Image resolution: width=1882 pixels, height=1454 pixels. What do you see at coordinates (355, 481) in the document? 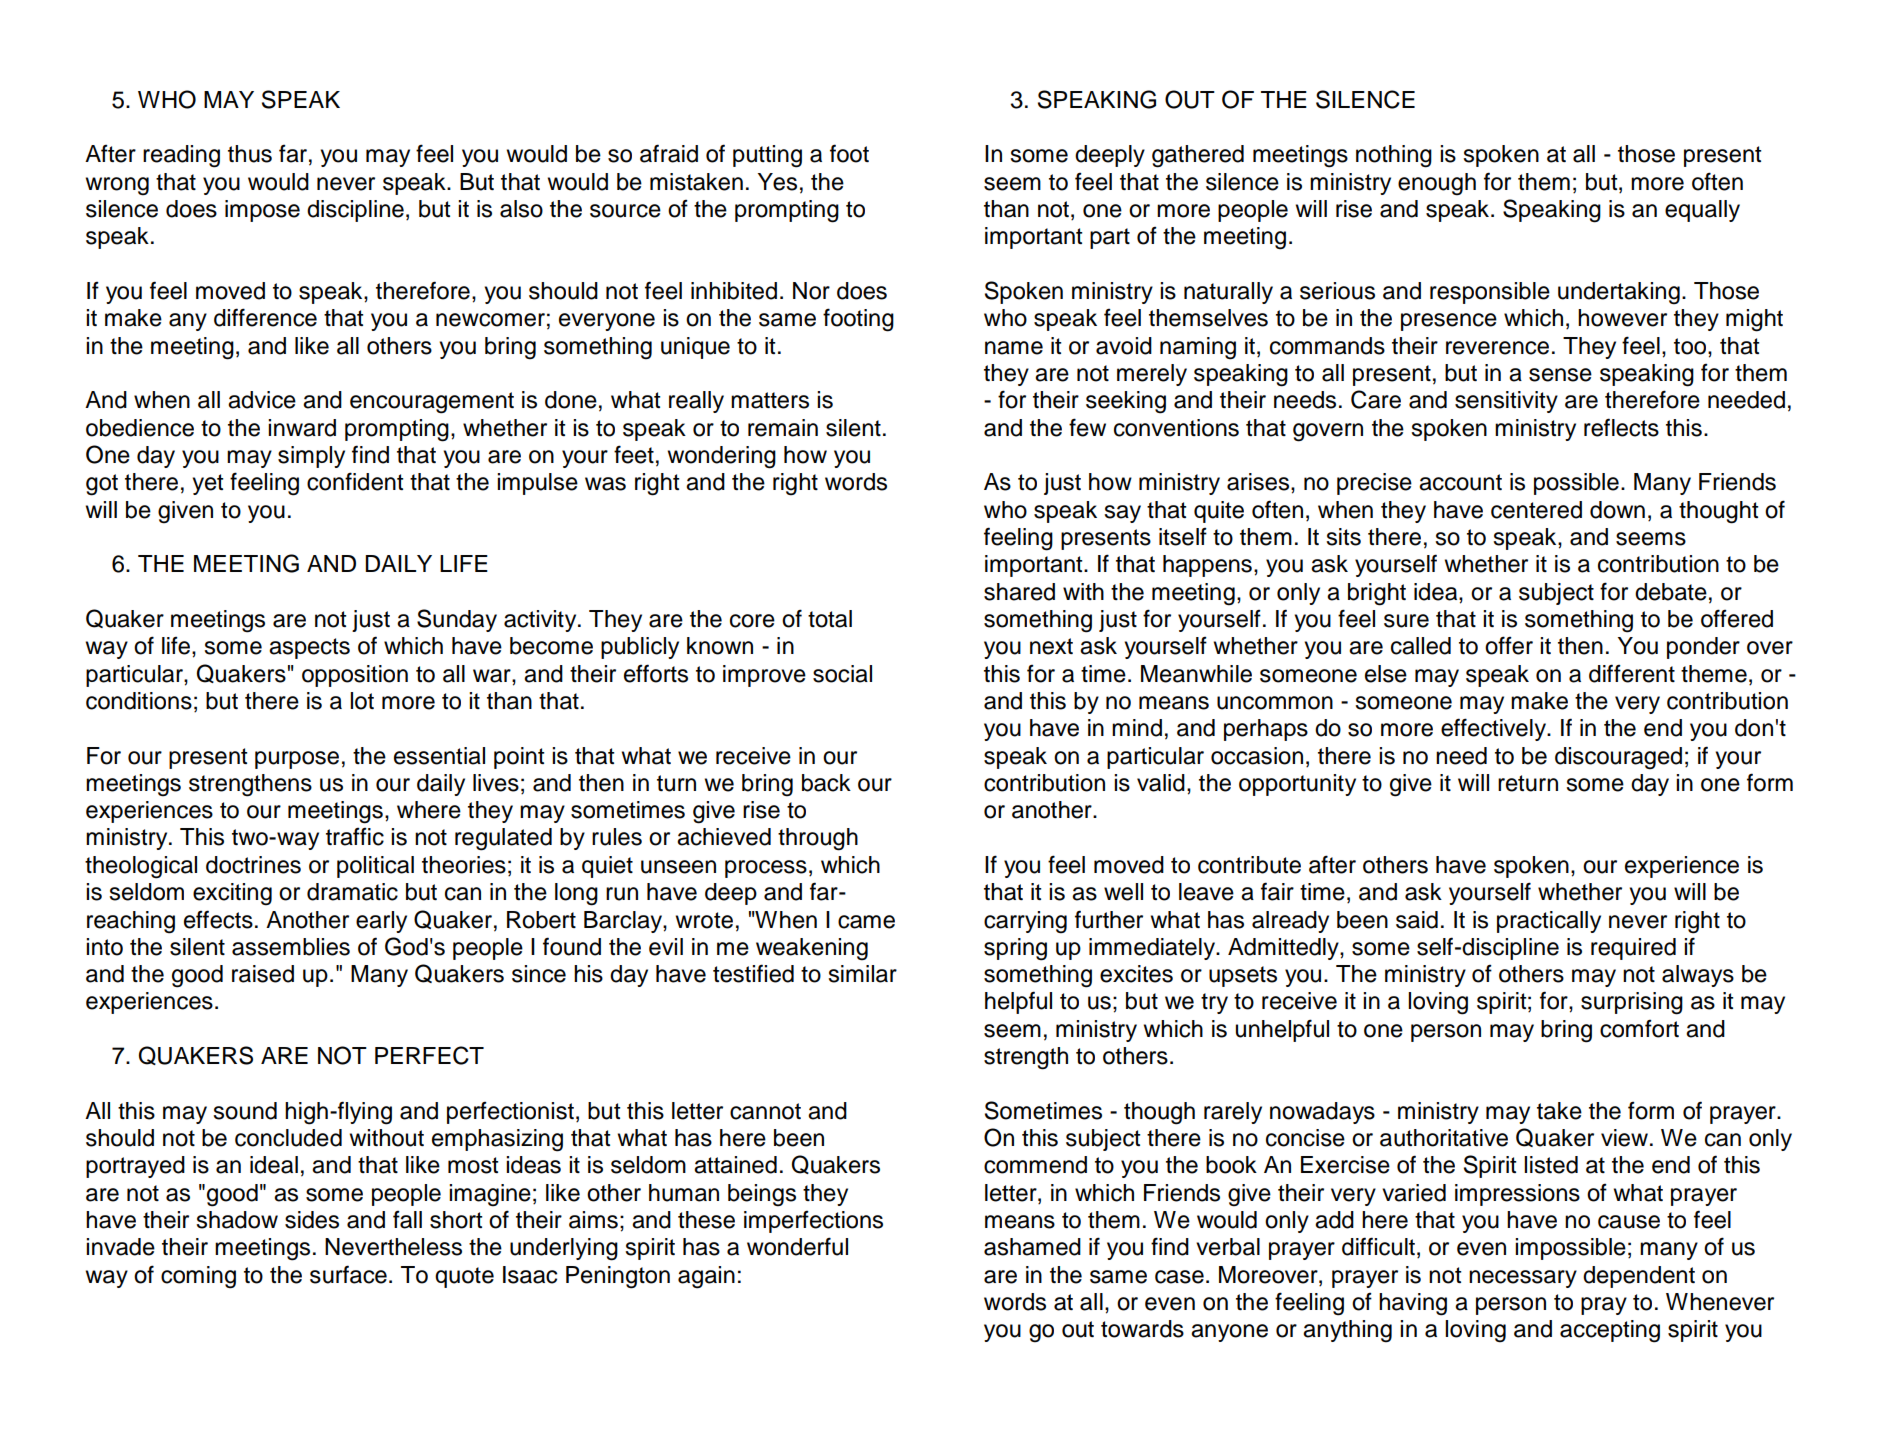
I see `confident` at bounding box center [355, 481].
